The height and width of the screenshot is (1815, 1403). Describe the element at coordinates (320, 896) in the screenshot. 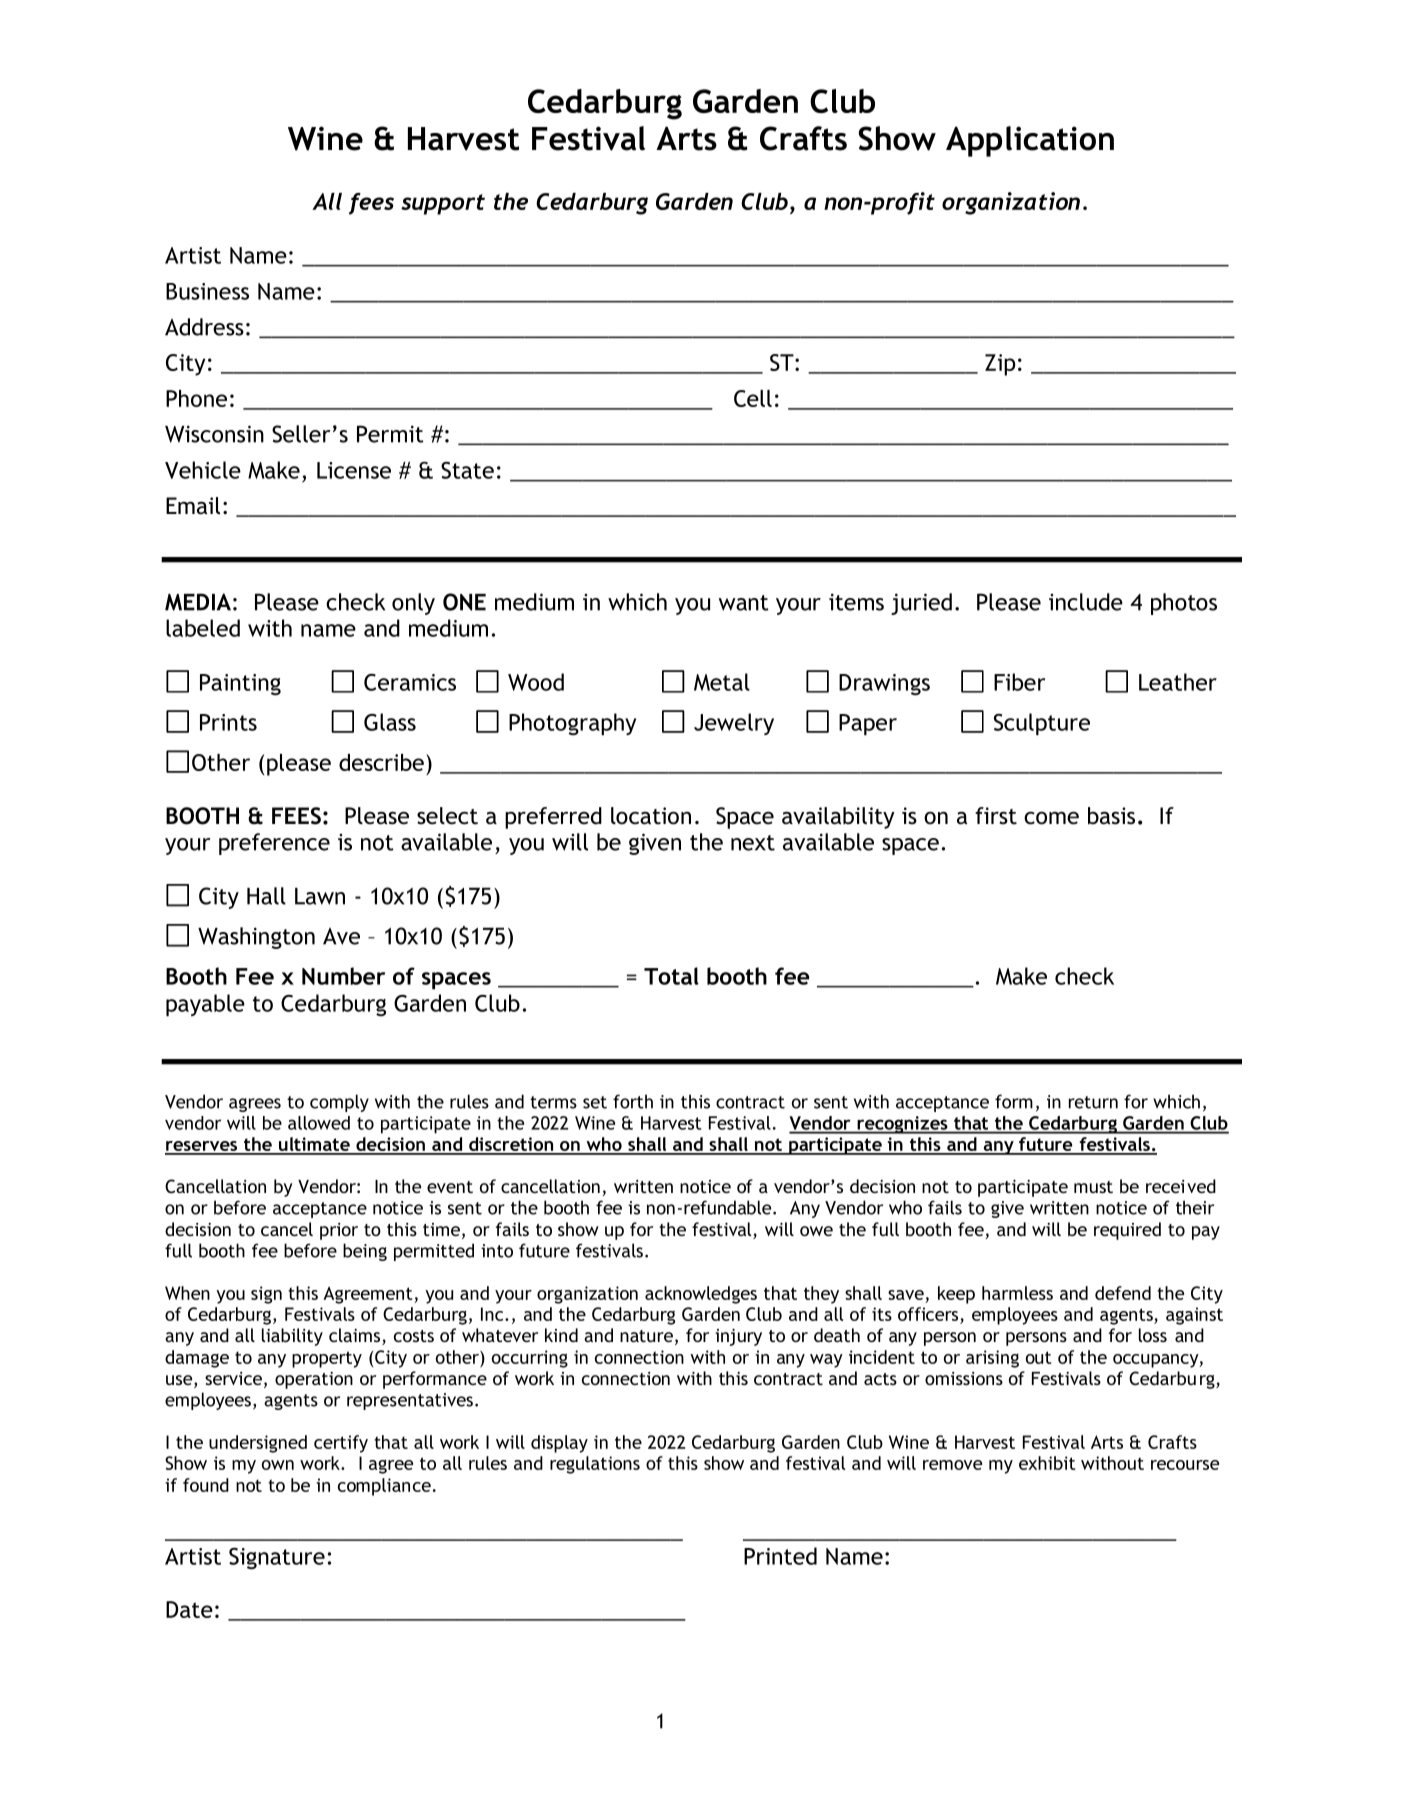

I see `Lawn` at that location.
